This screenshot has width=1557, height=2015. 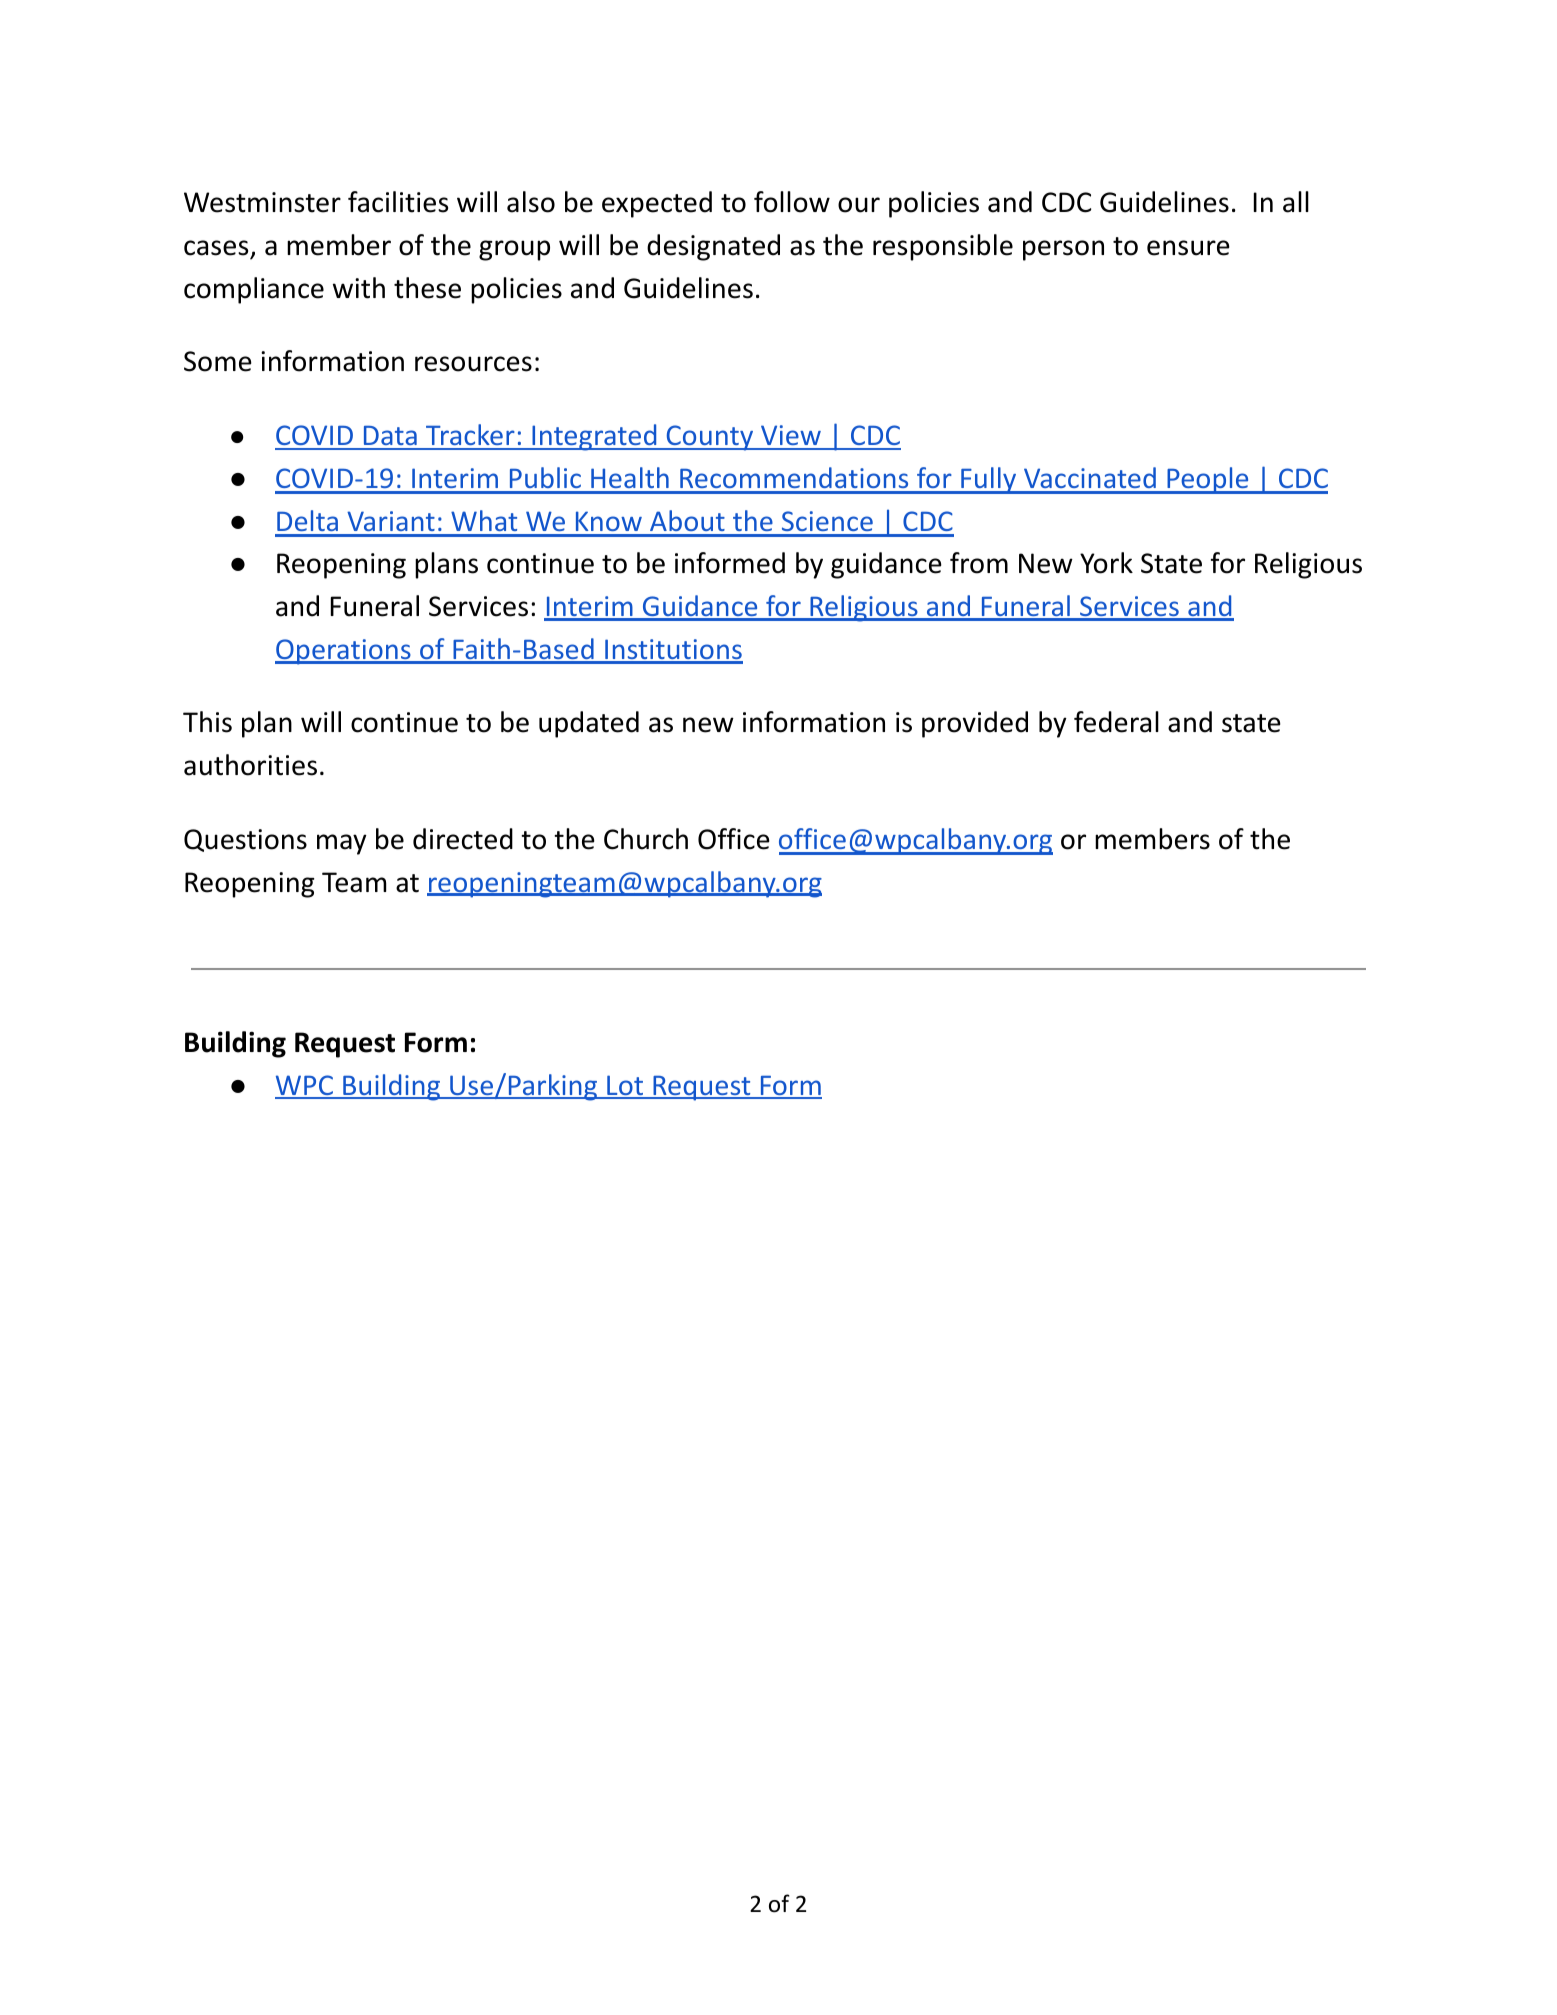 I want to click on ensure, so click(x=1188, y=248).
